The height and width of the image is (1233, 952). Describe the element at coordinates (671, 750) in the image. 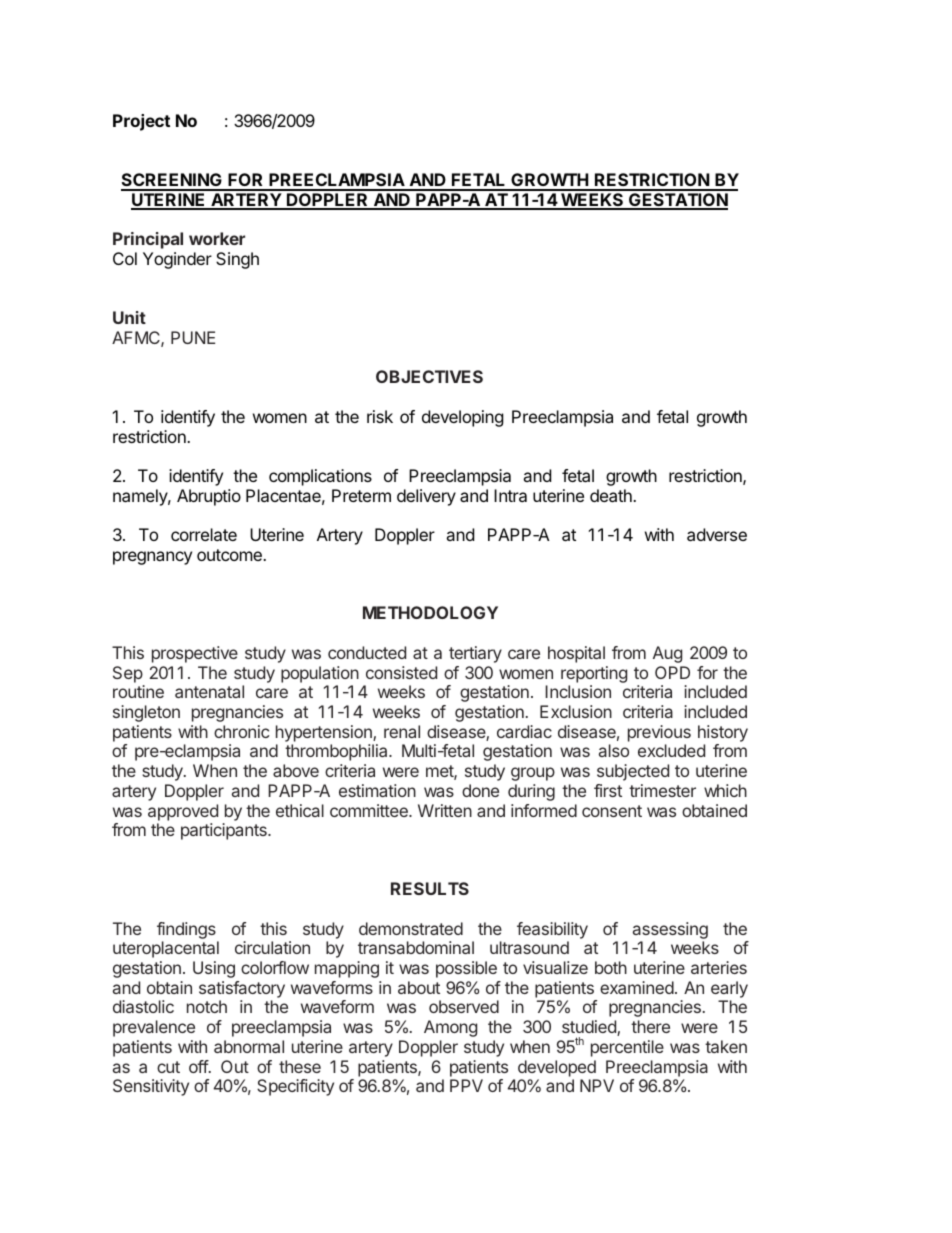

I see `excluded` at that location.
